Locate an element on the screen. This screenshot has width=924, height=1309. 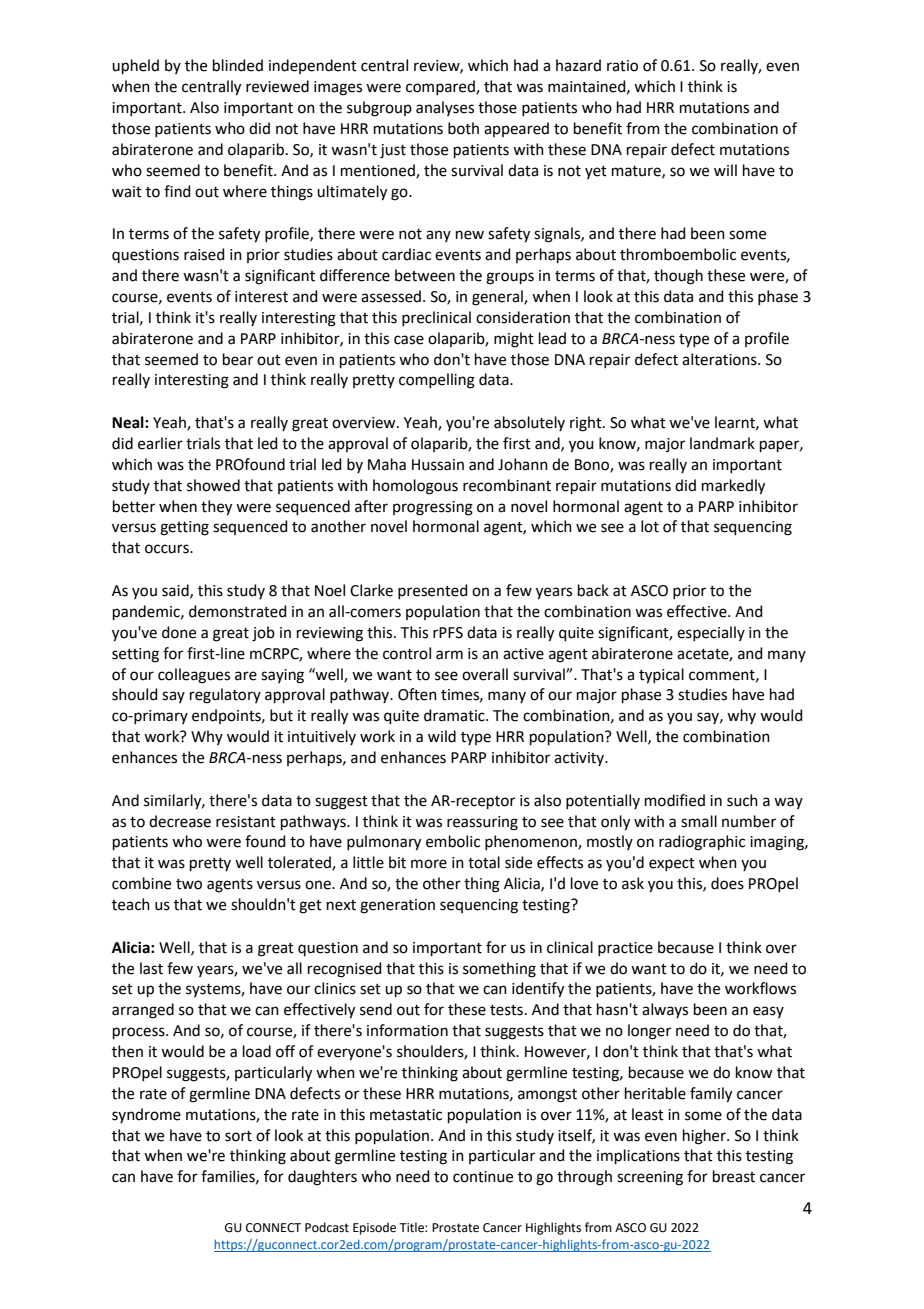
reassuring is located at coordinates (482, 823).
